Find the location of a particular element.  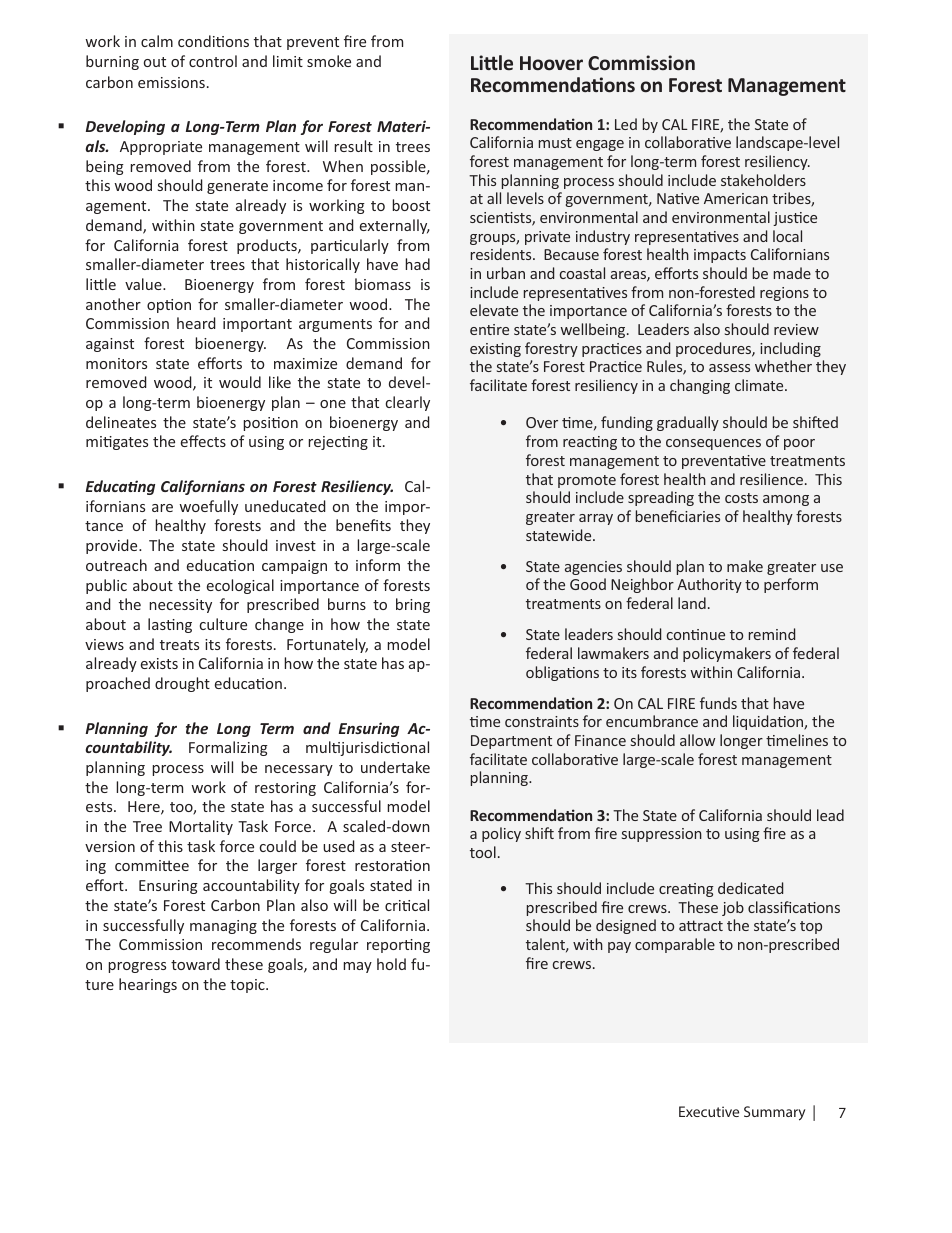

Executive is located at coordinates (709, 1111).
